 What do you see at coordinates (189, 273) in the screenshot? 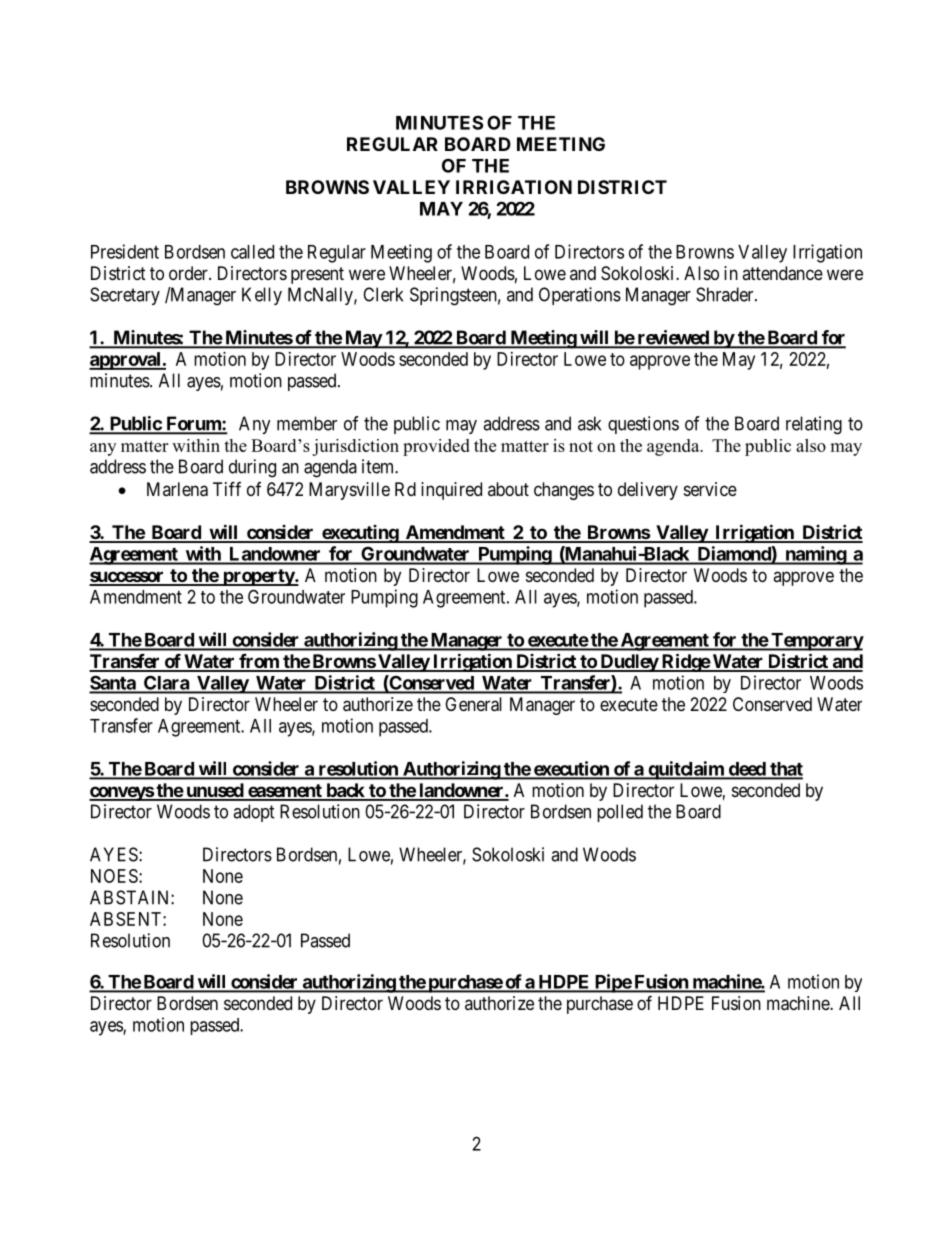
I see `order` at bounding box center [189, 273].
